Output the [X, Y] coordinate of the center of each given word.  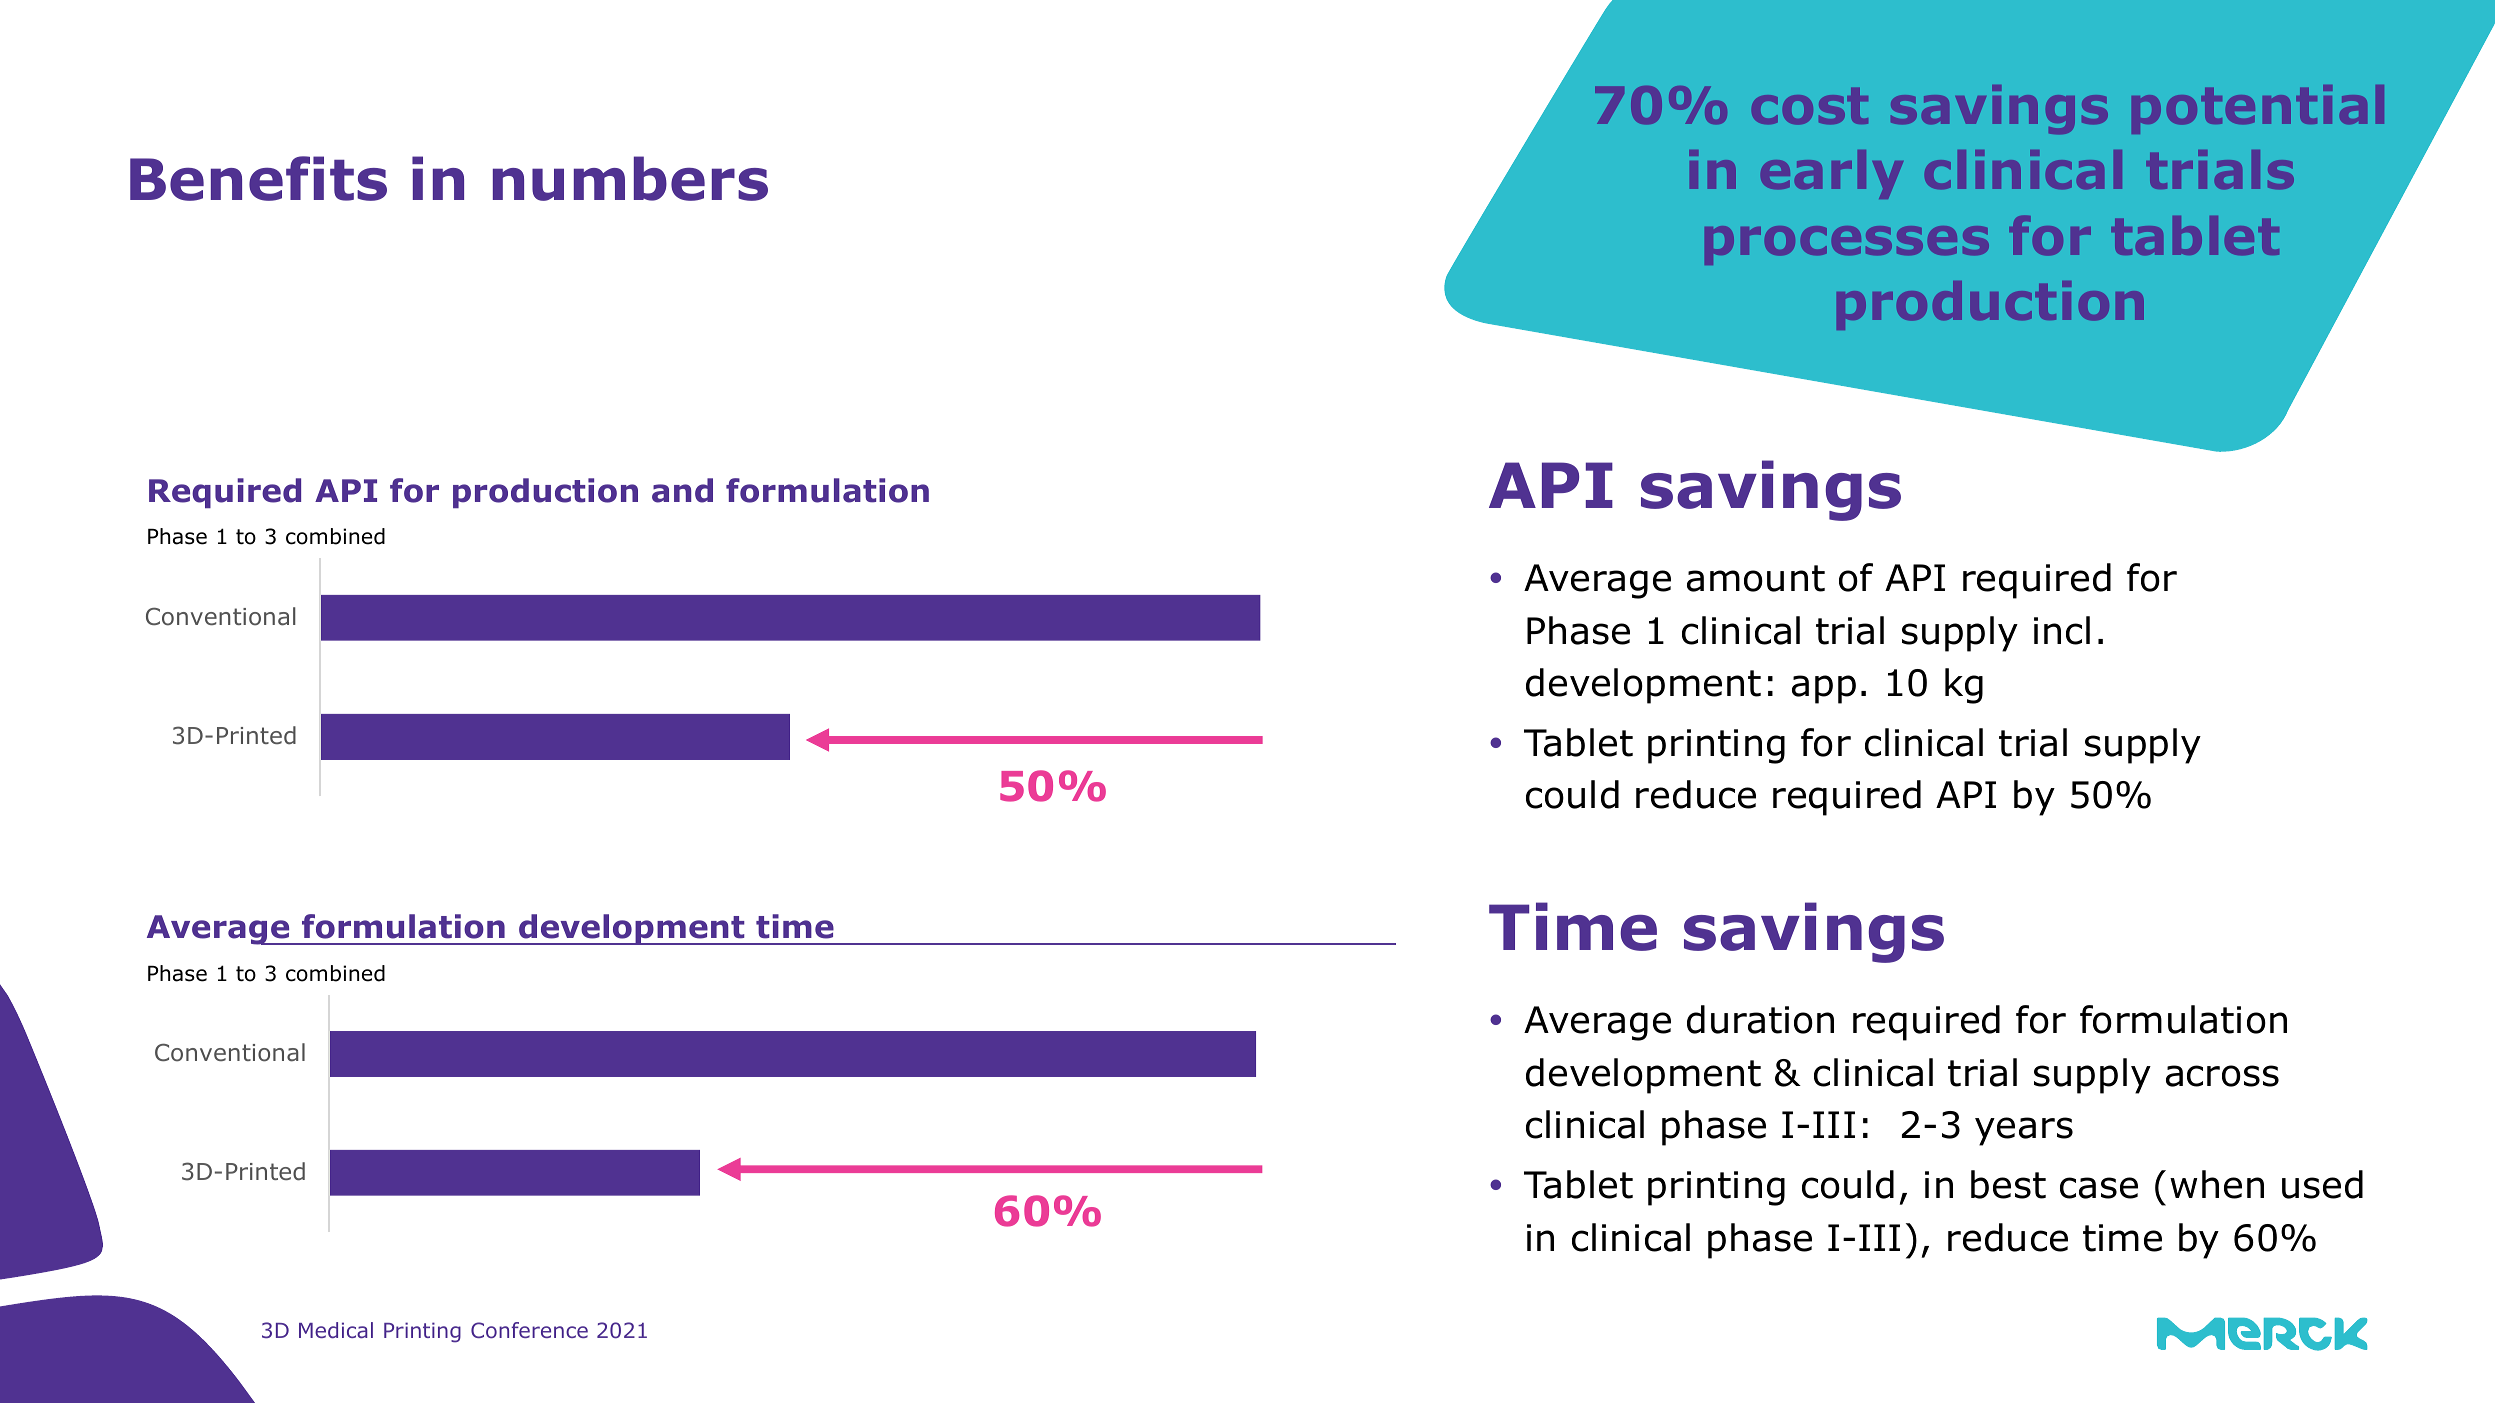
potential [2258, 109]
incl [2062, 630]
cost [1810, 106]
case [2099, 1188]
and [682, 490]
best [2008, 1184]
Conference [529, 1330]
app [1824, 689]
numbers [630, 178]
